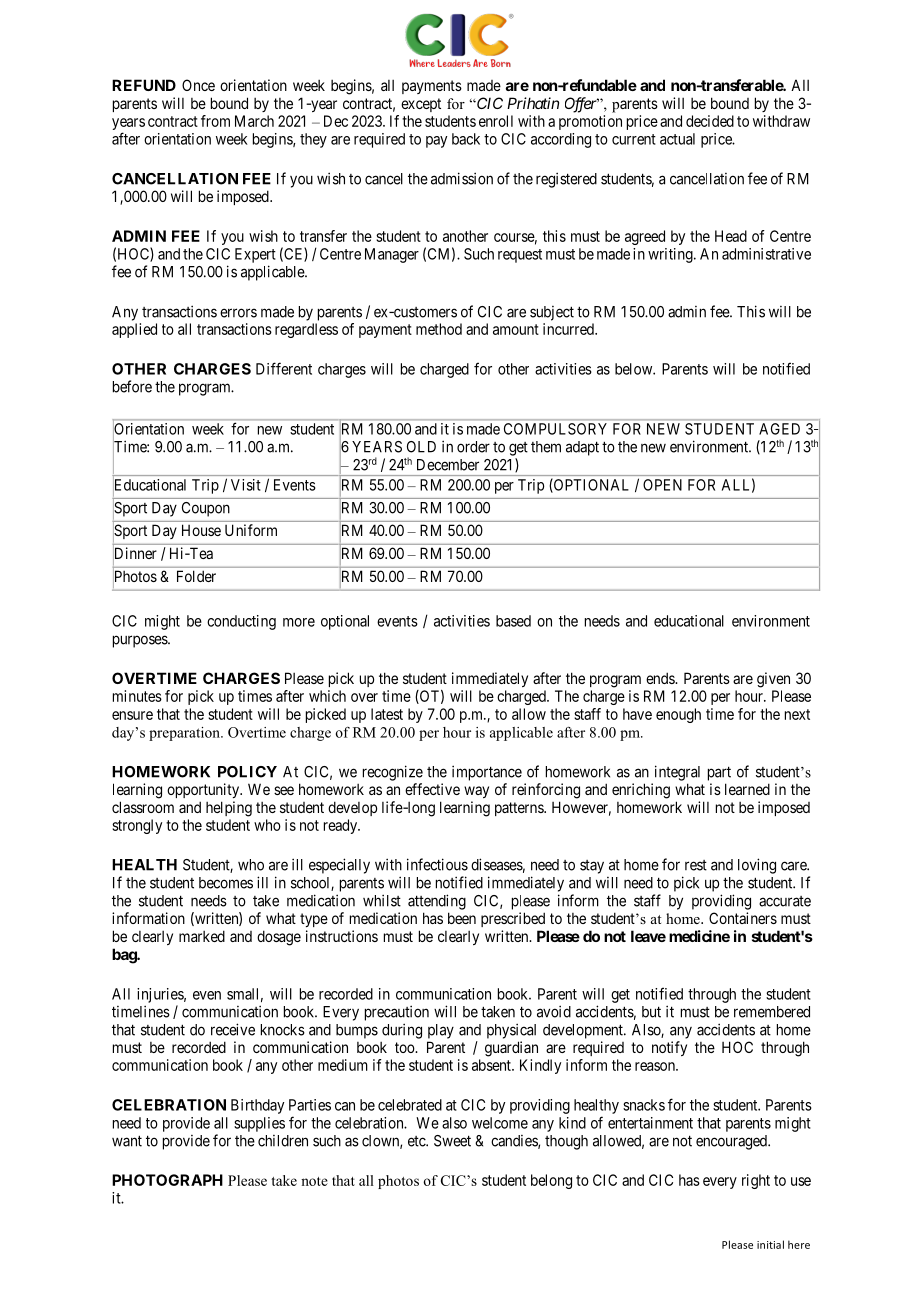 This image has height=1308, width=924. I want to click on PHOTOGRAPH, so click(167, 1180).
